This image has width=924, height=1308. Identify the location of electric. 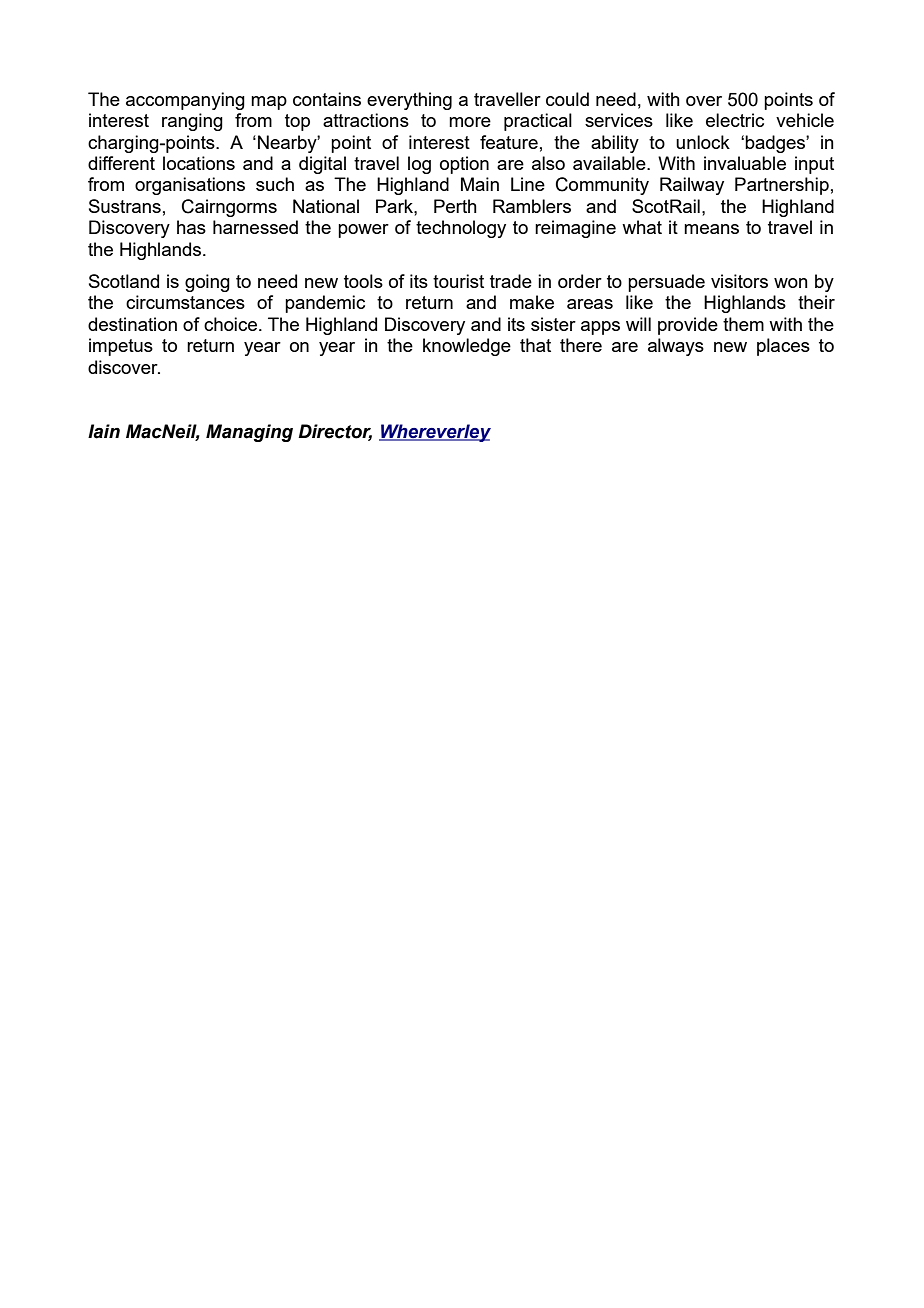
(735, 120).
